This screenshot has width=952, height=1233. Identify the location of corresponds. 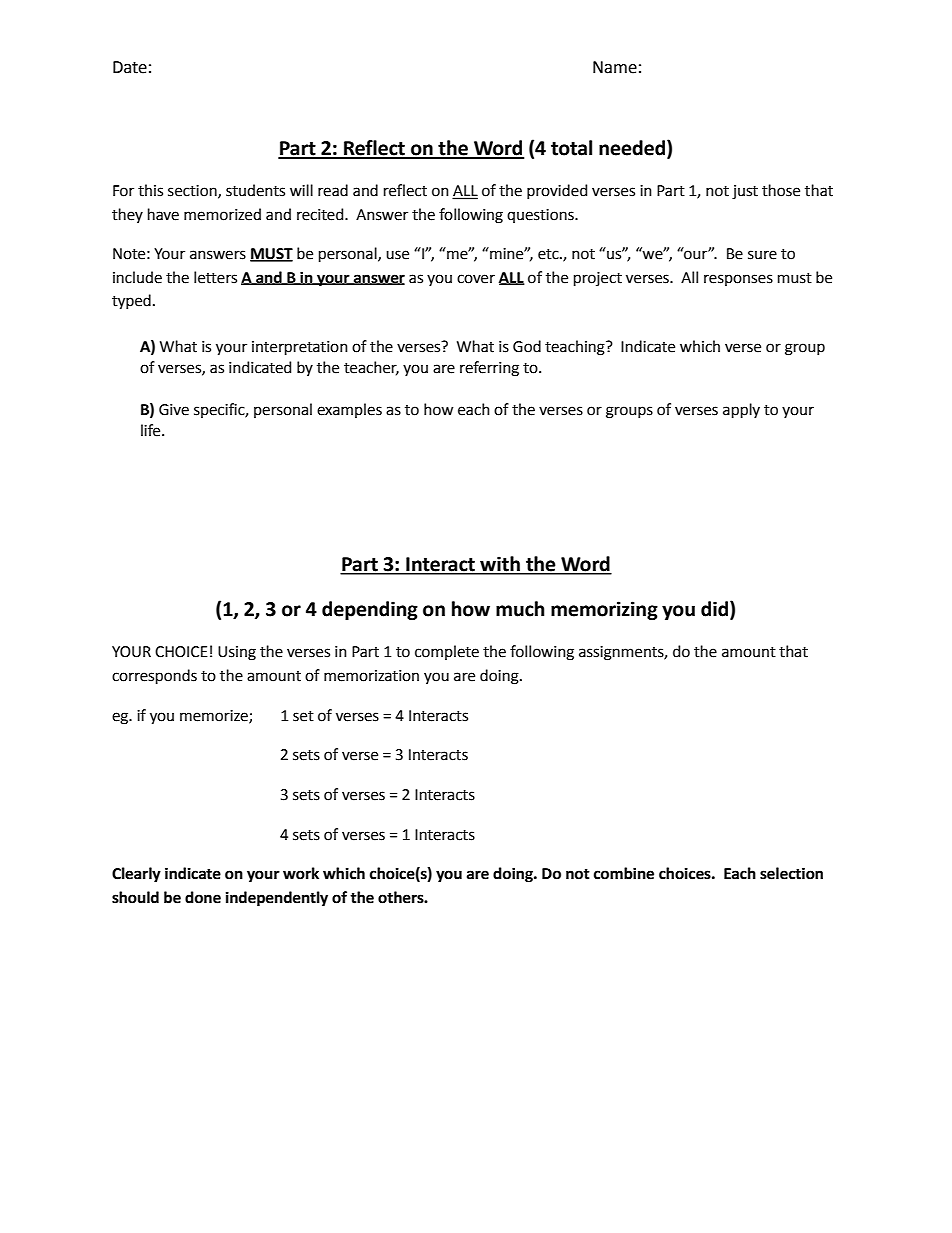
(154, 676).
